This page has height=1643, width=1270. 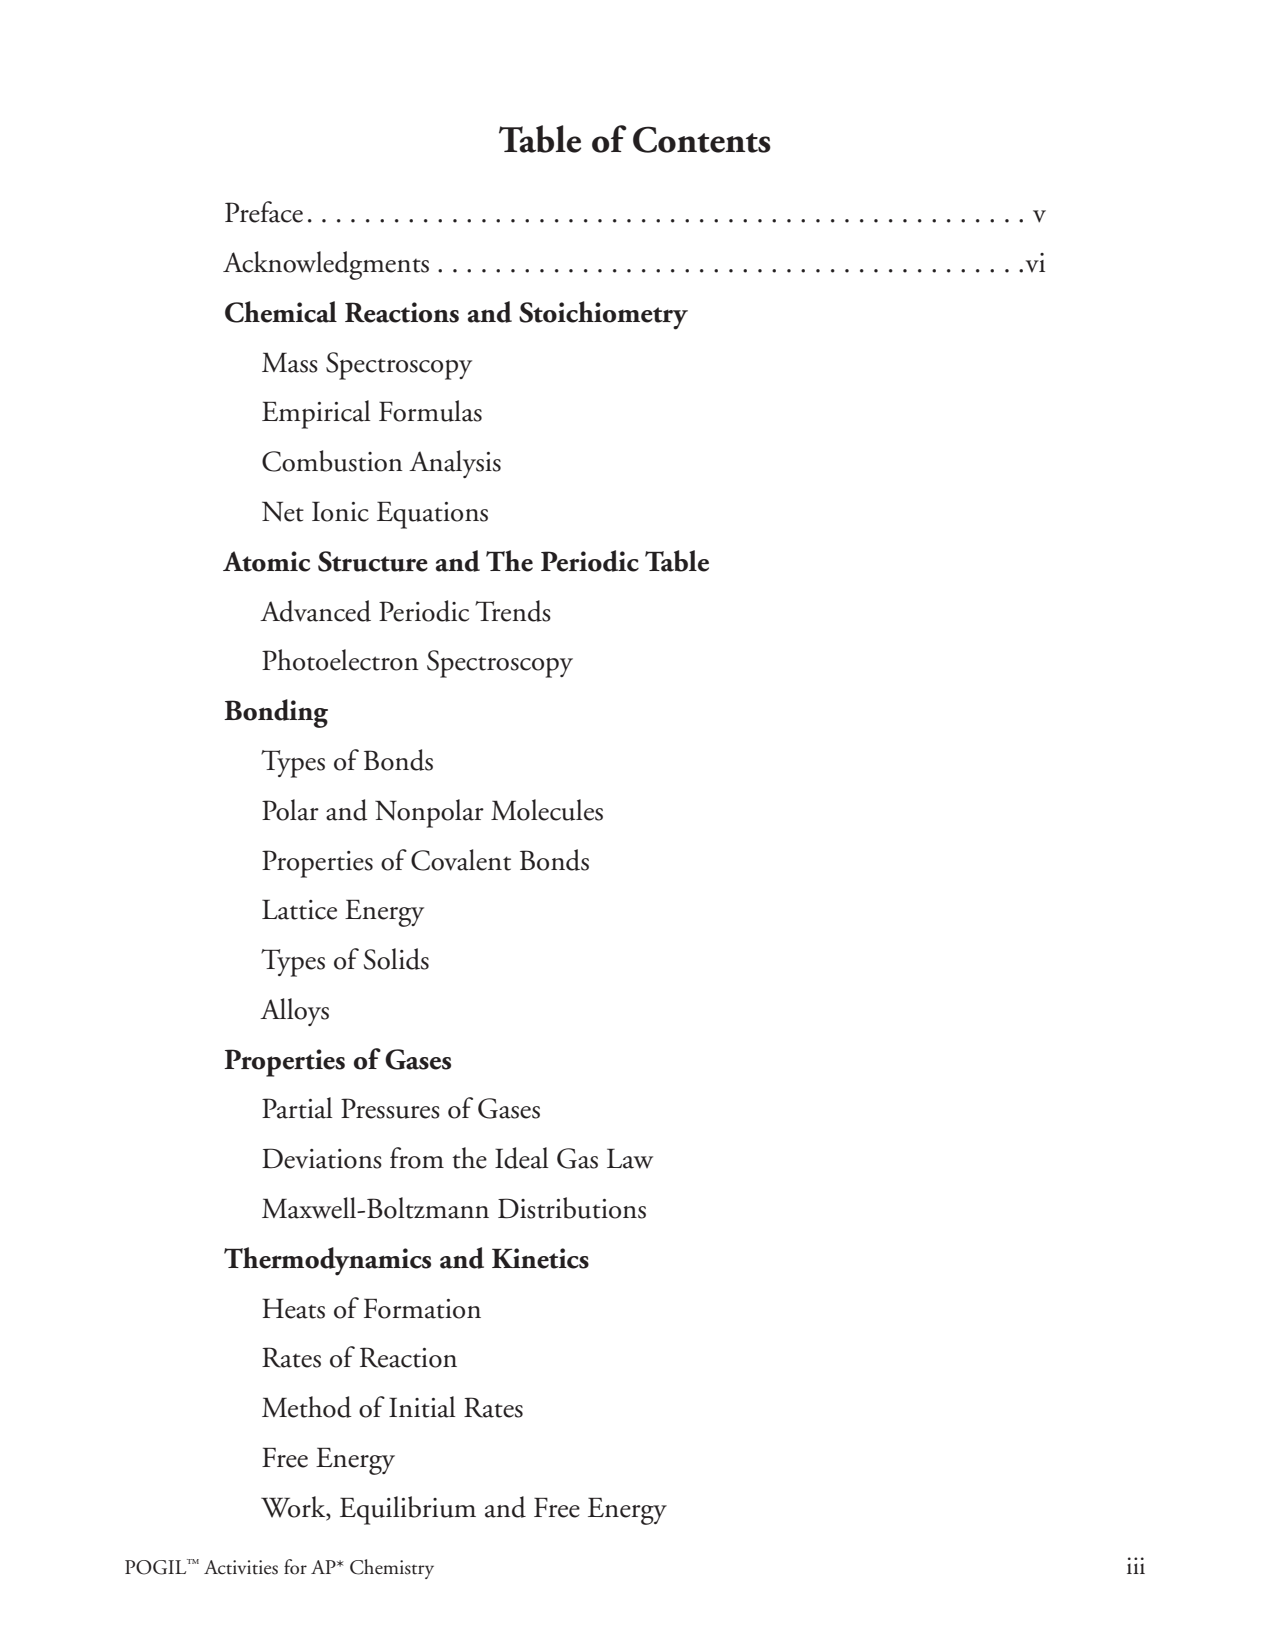 What do you see at coordinates (340, 660) in the page?
I see `Photoelectron` at bounding box center [340, 660].
